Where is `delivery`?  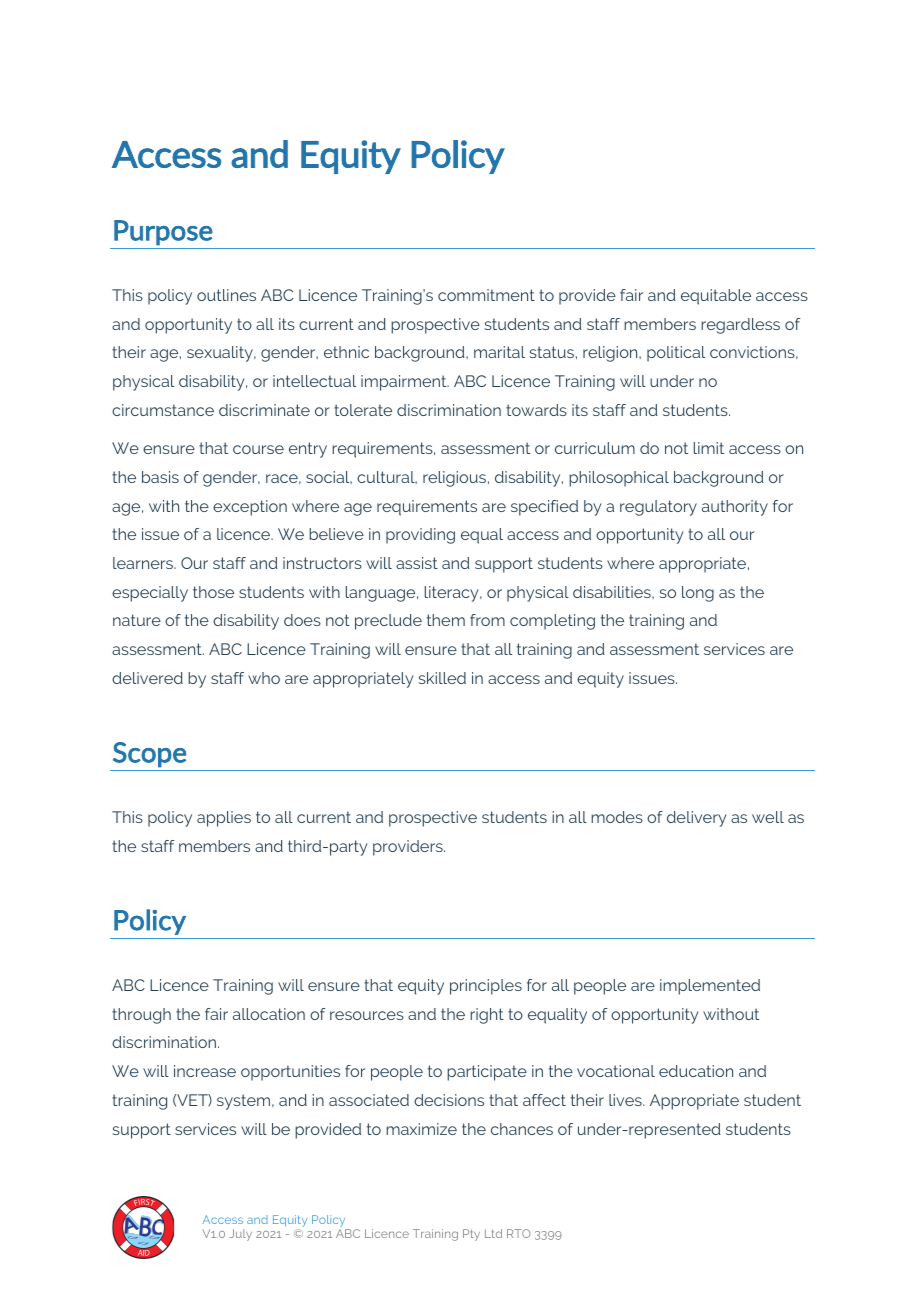
delivery is located at coordinates (697, 819).
